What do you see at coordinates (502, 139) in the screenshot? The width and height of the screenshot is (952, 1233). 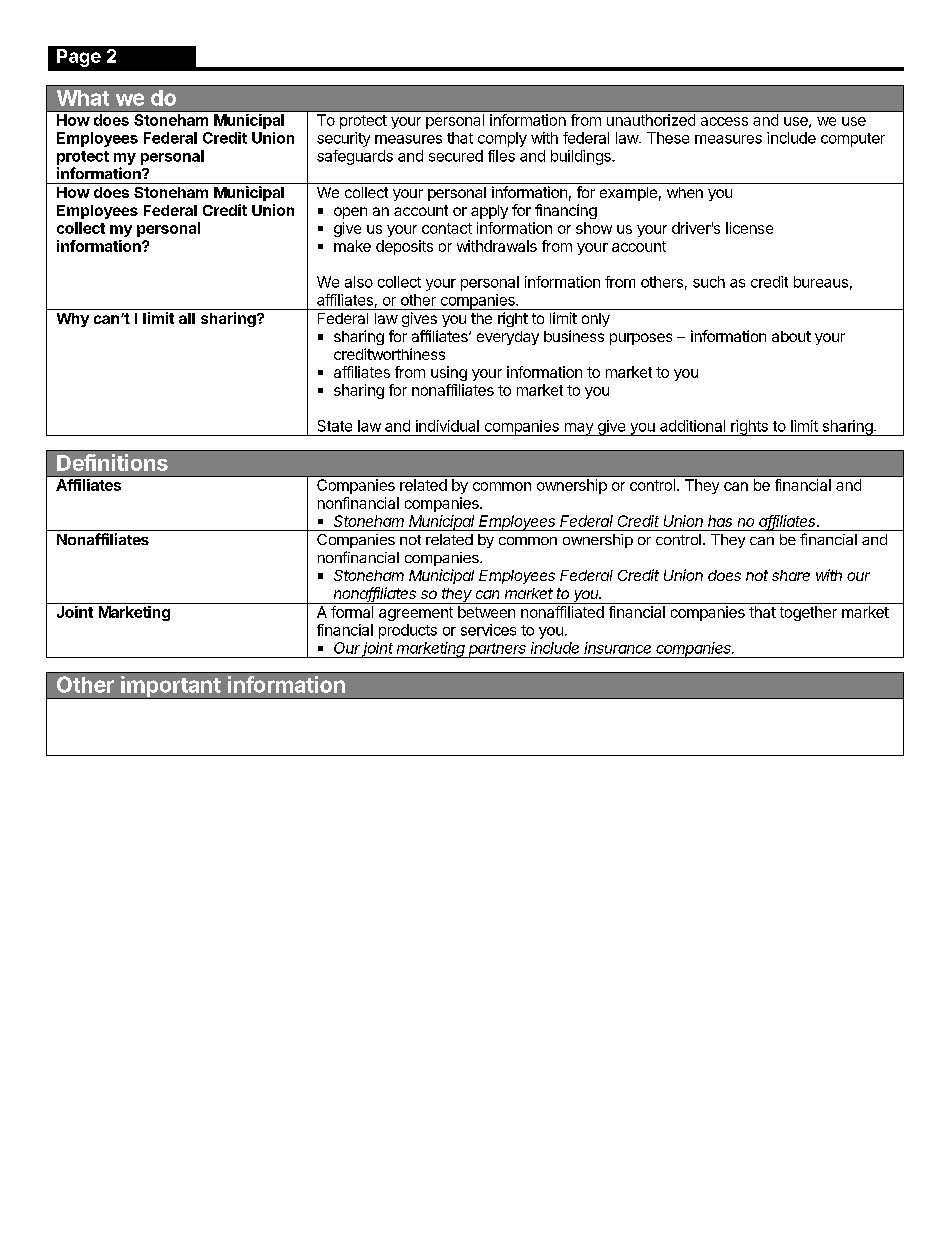 I see `comply` at bounding box center [502, 139].
